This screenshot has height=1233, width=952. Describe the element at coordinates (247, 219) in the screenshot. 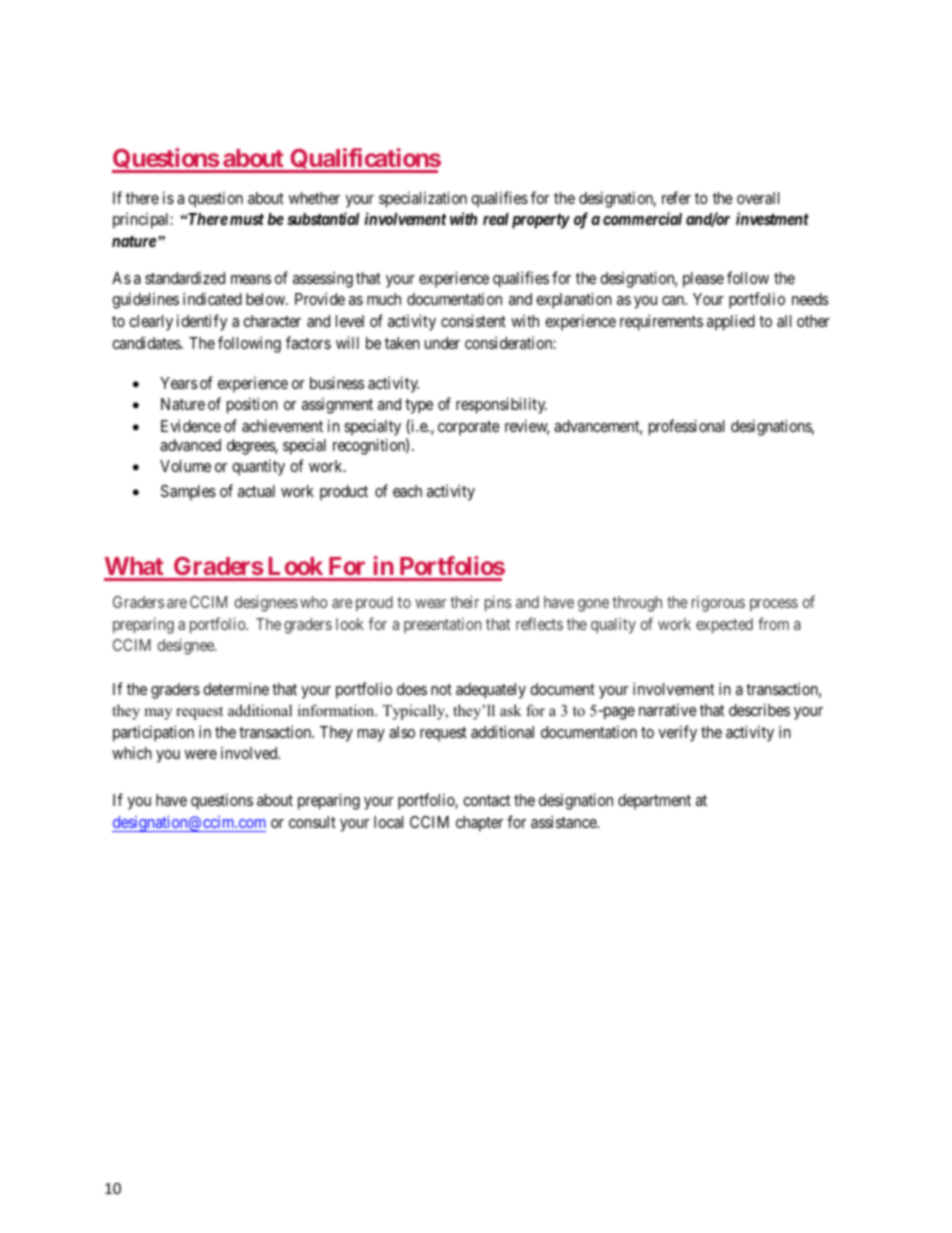

I see `must` at that location.
